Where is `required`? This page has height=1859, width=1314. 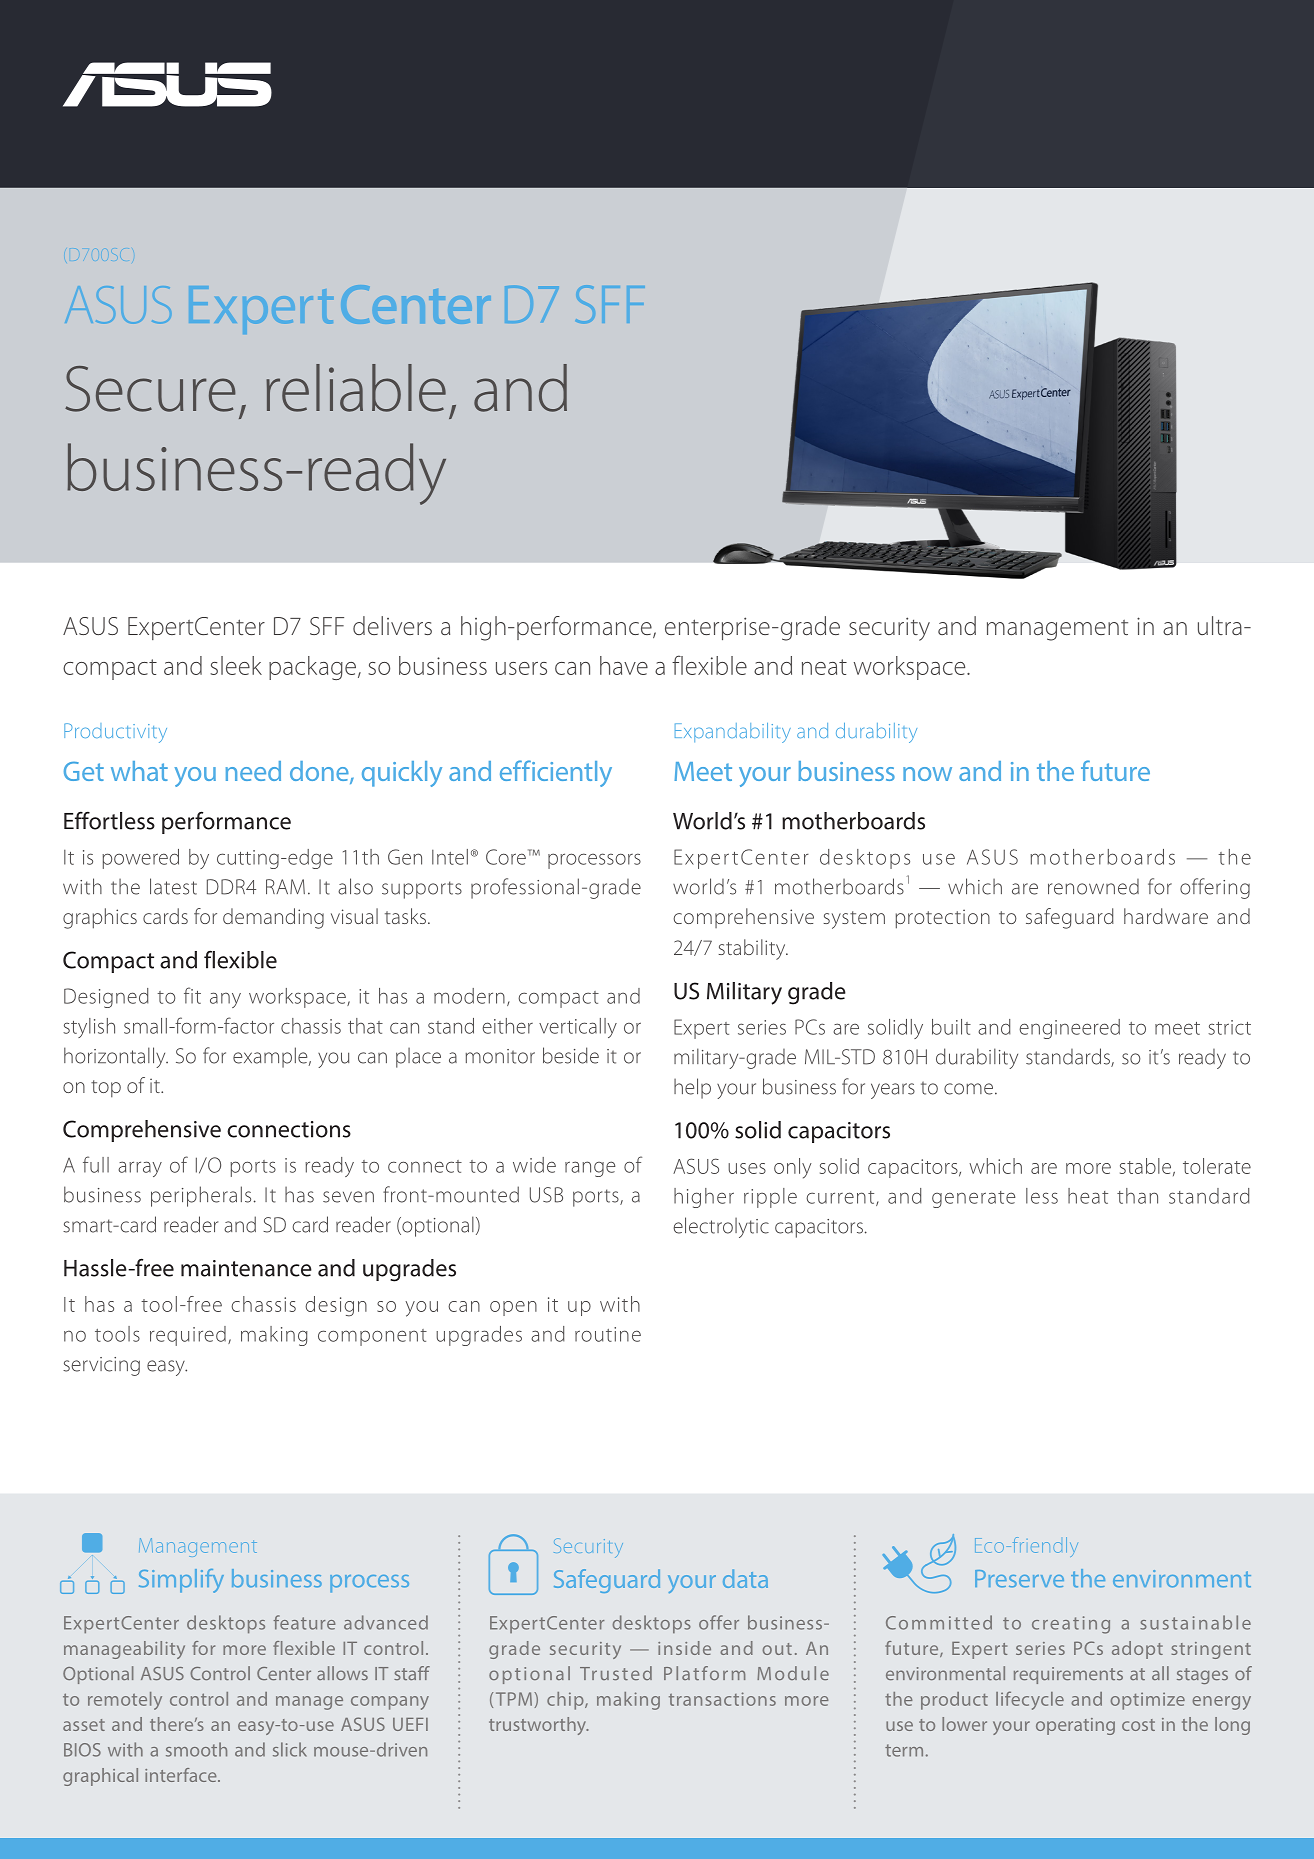
required is located at coordinates (188, 1336).
